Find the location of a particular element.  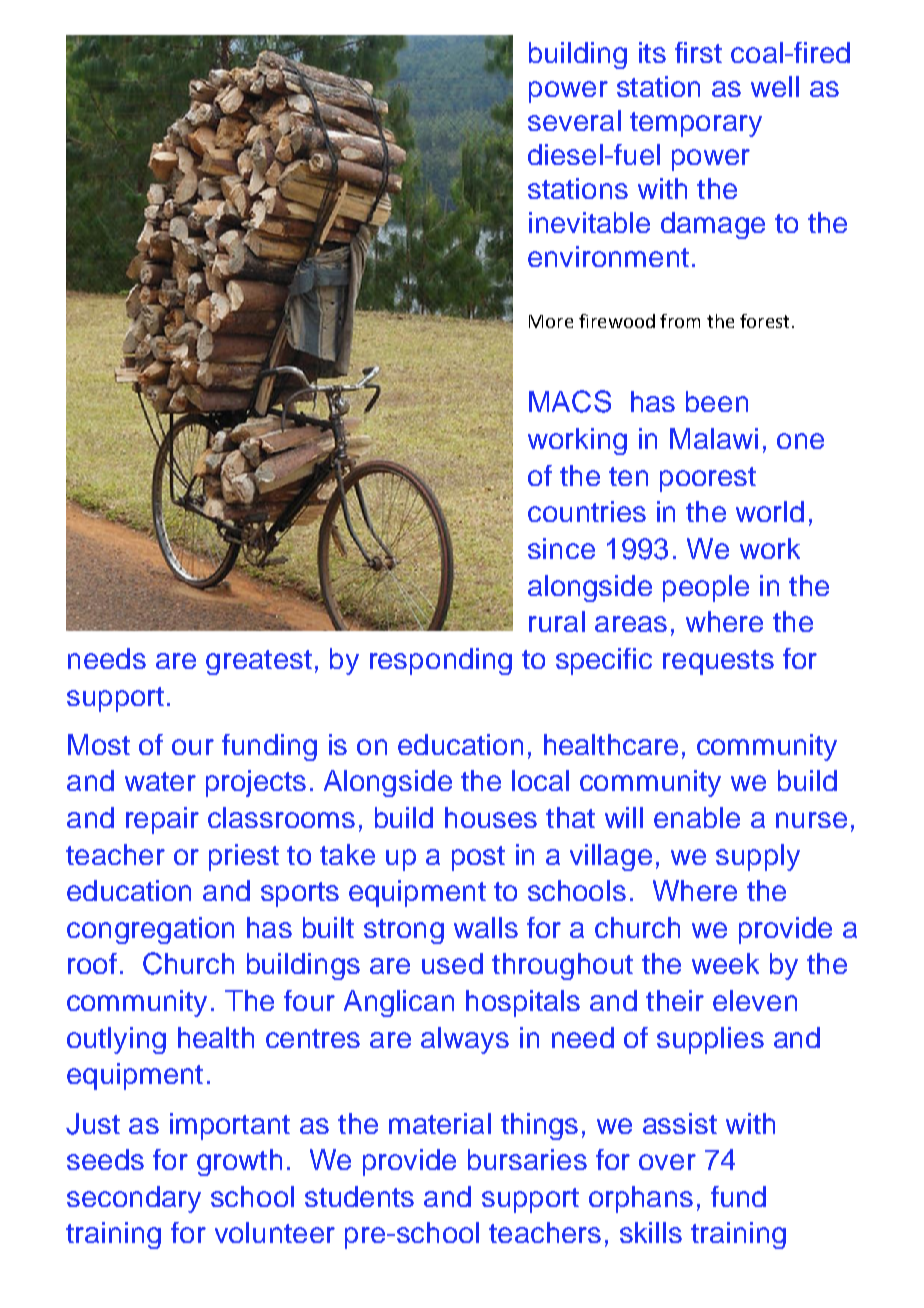

its is located at coordinates (652, 52).
